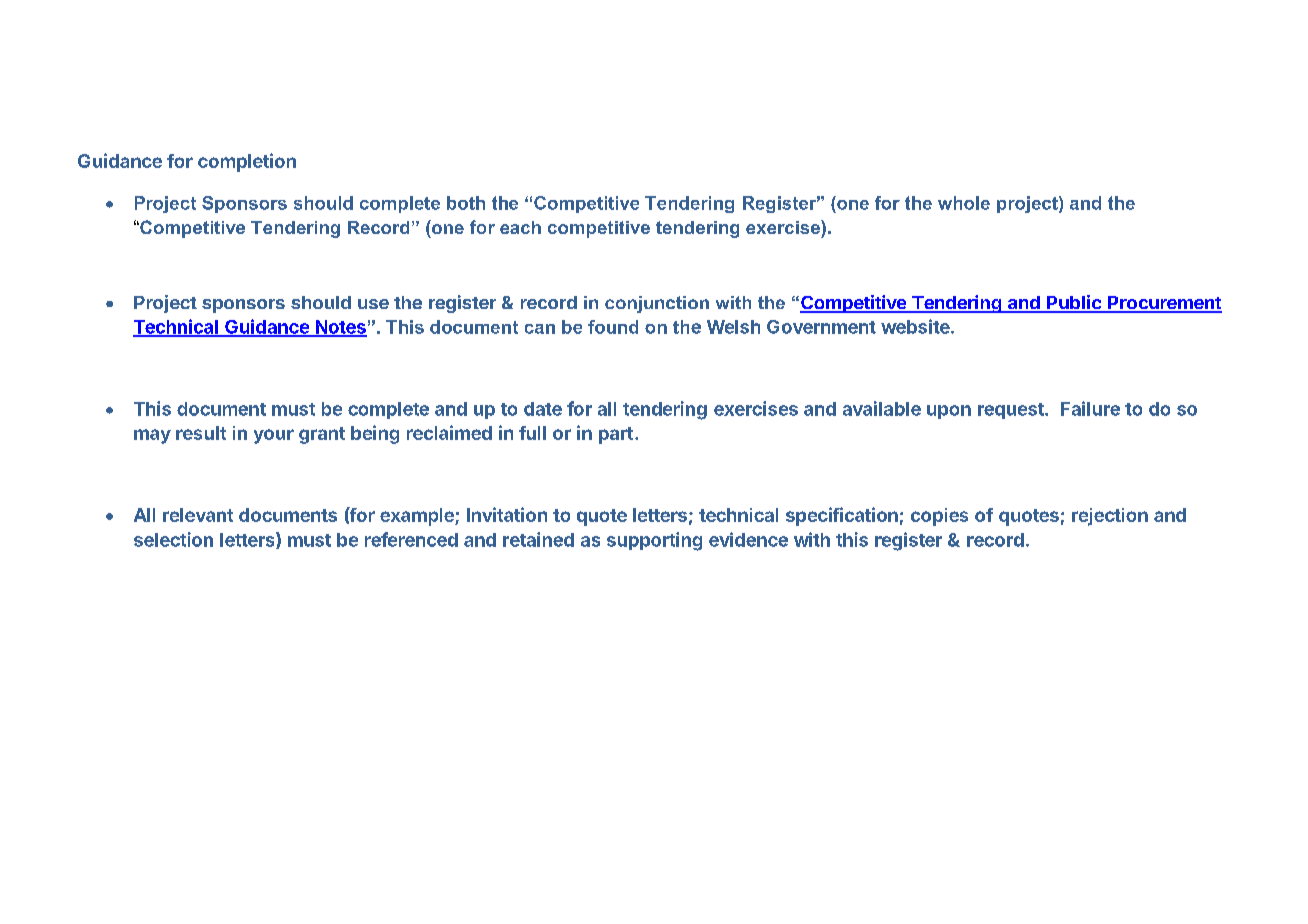 Image resolution: width=1308 pixels, height=924 pixels. I want to click on request, so click(1012, 411).
